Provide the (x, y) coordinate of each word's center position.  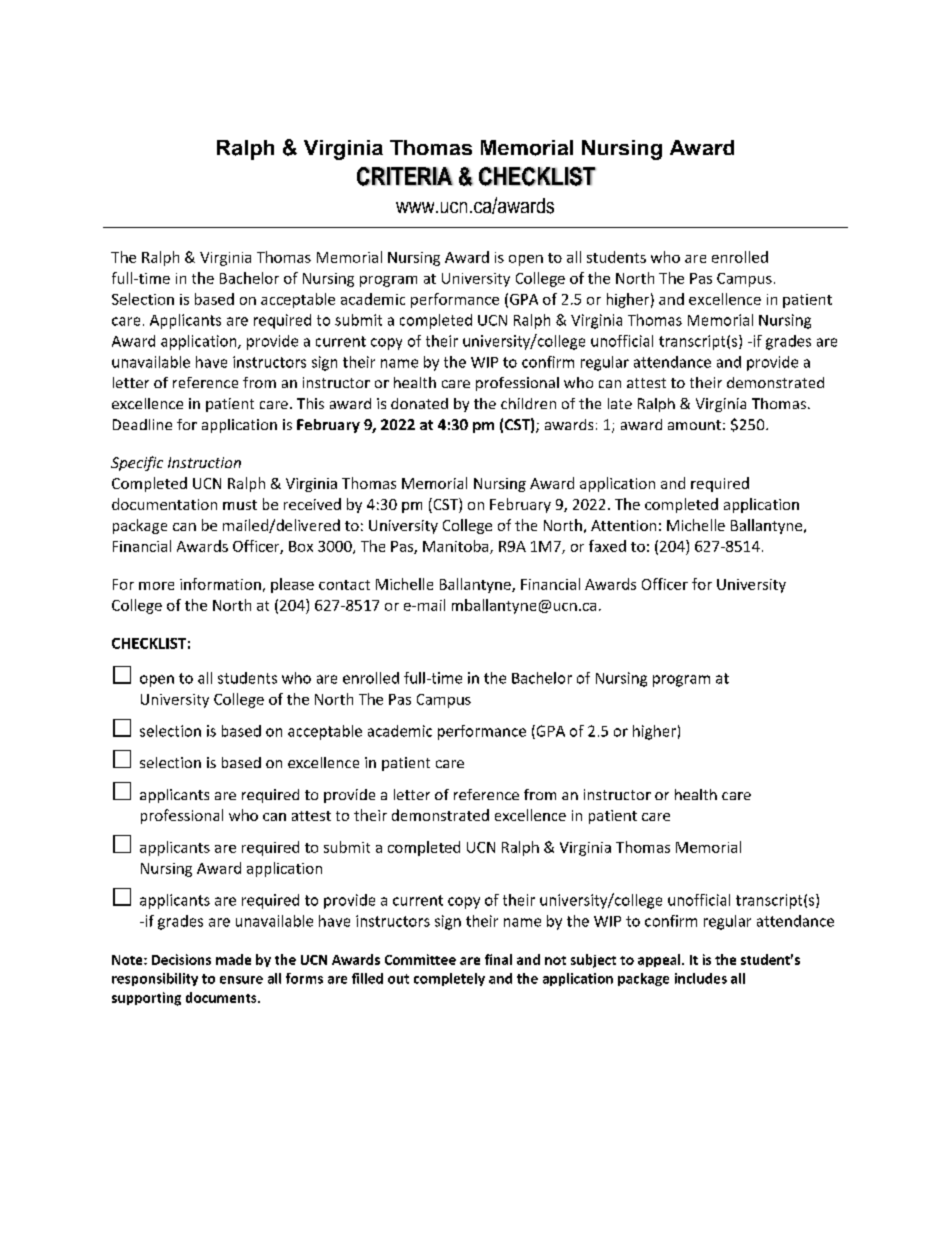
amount (694, 425)
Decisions (181, 959)
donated (419, 403)
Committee (420, 959)
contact (344, 585)
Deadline (142, 424)
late (620, 403)
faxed (607, 546)
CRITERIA (405, 176)
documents (222, 997)
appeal (660, 960)
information (220, 584)
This (310, 403)
